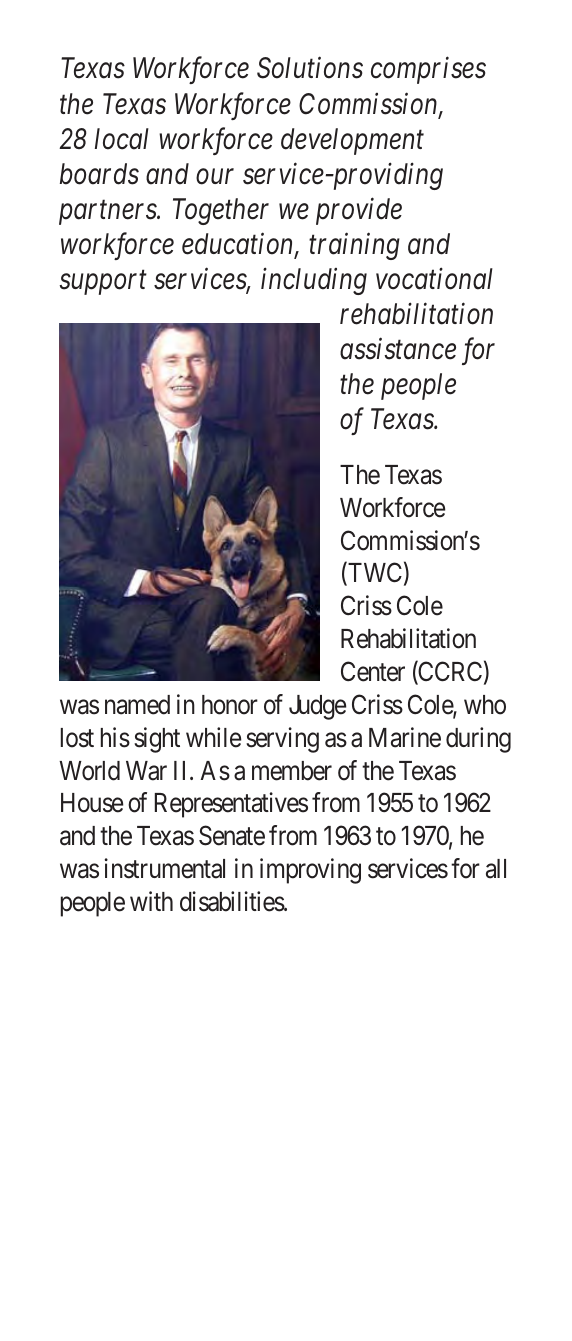 Image resolution: width=572 pixels, height=1341 pixels. I want to click on including, so click(314, 281).
